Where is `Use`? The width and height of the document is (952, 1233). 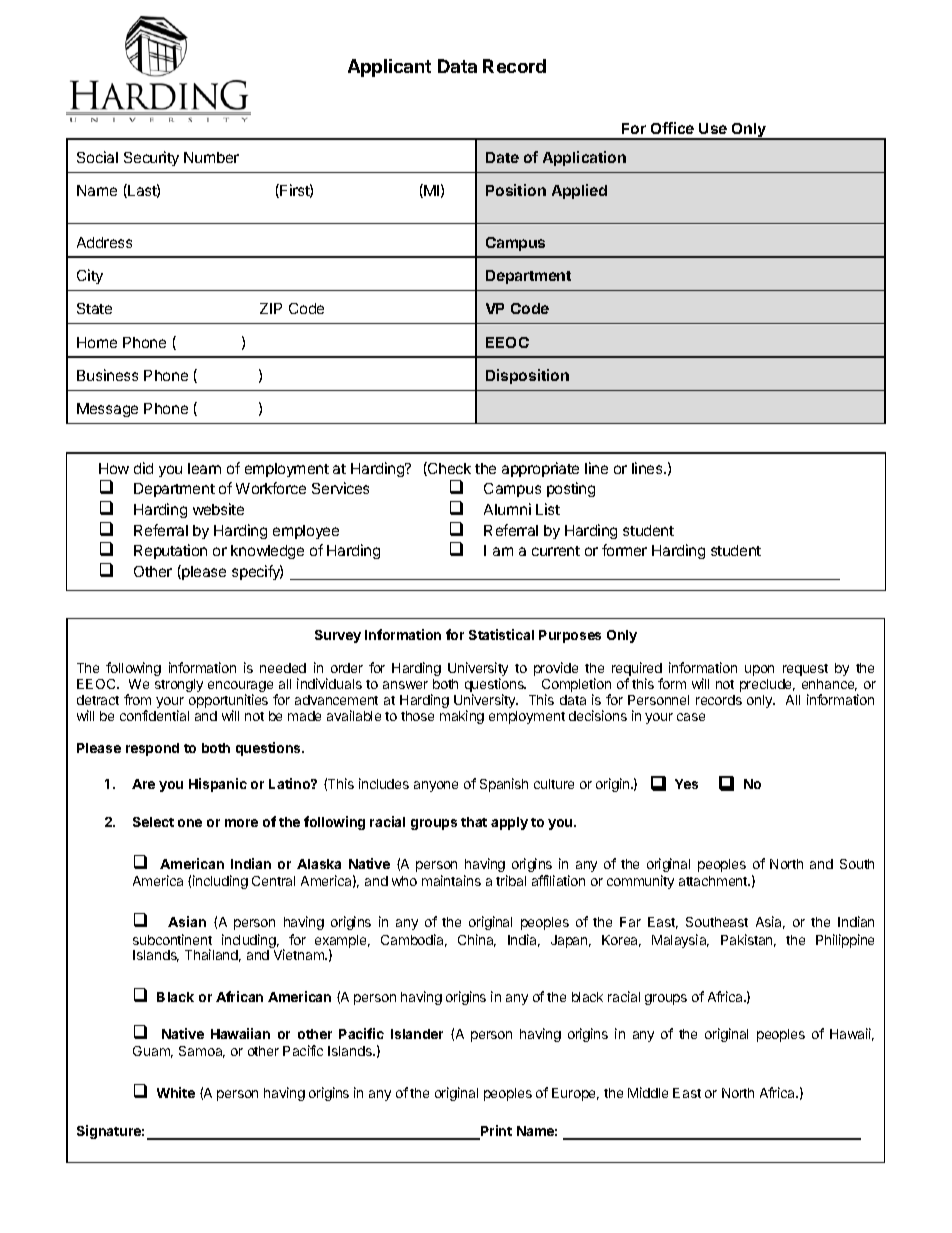 Use is located at coordinates (713, 128).
